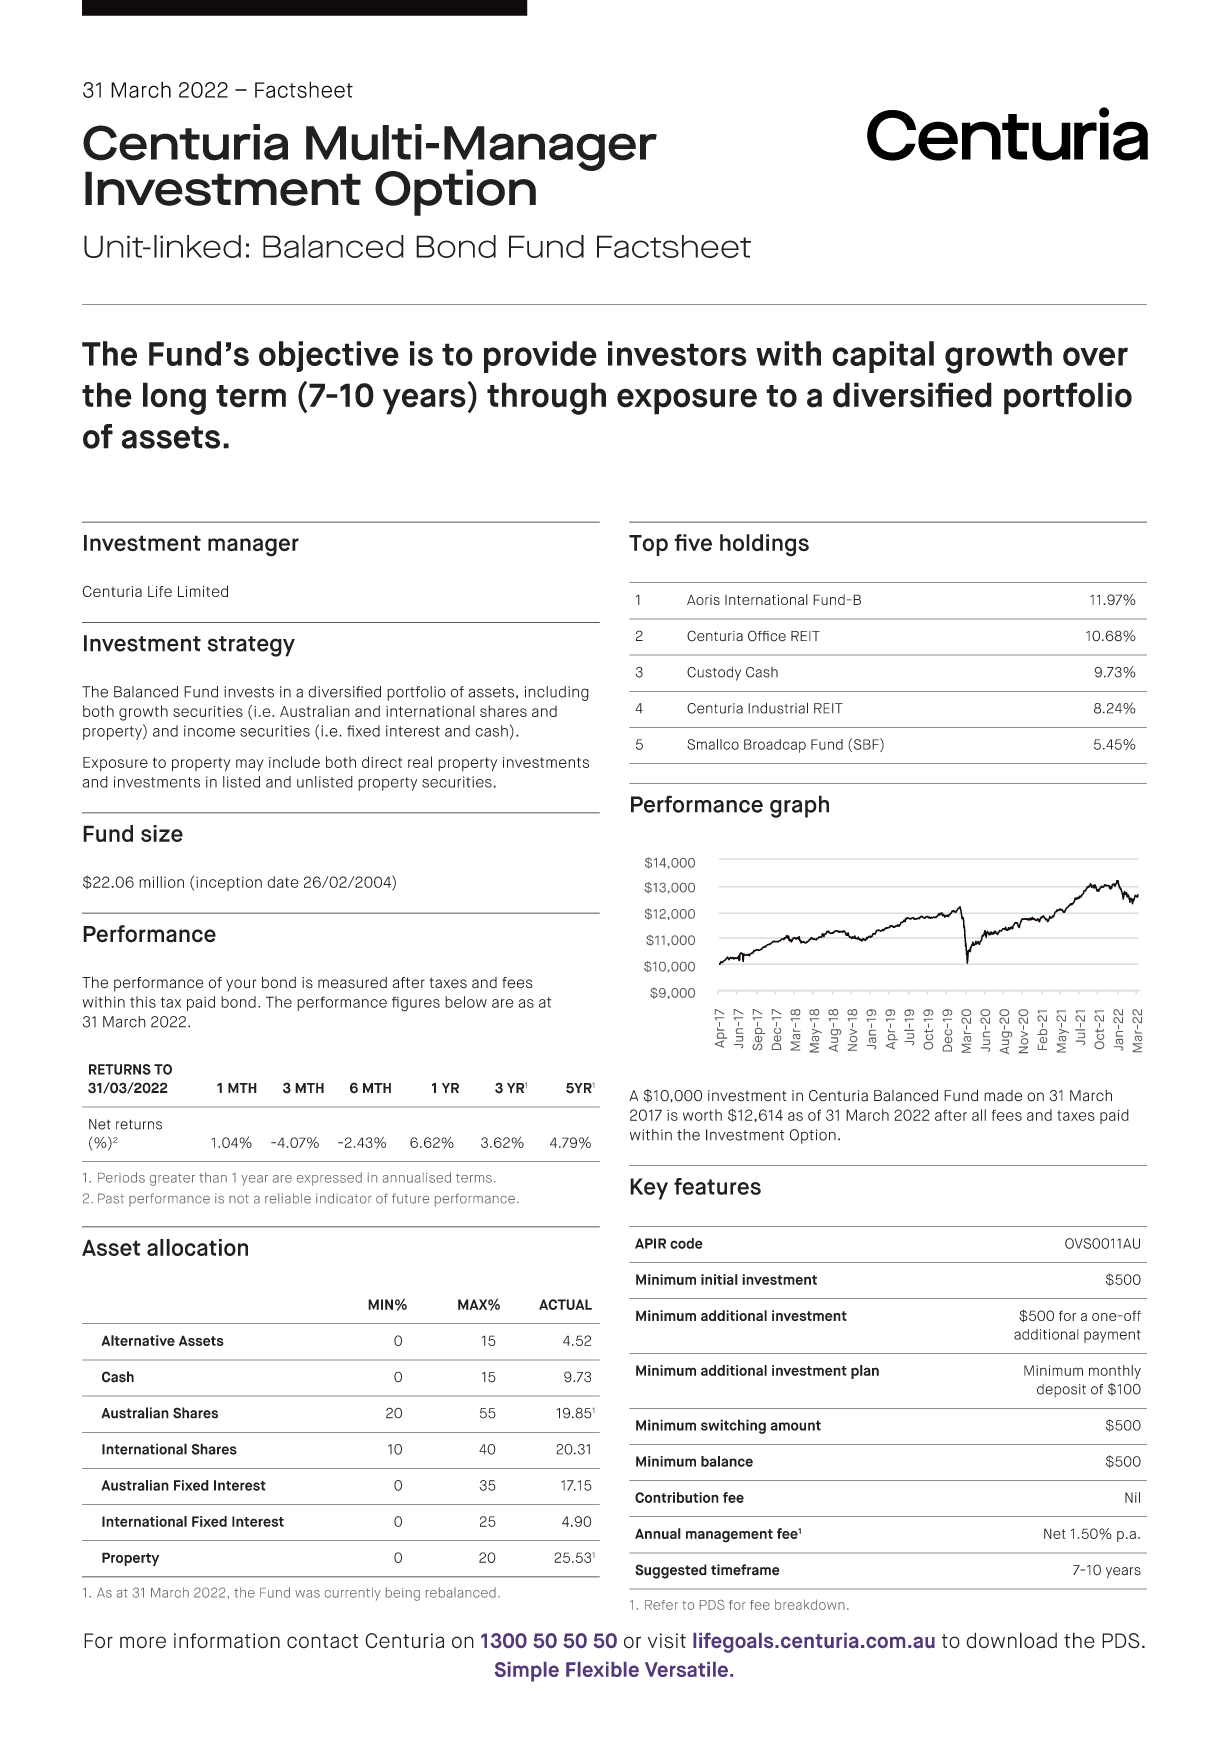  I want to click on through, so click(546, 398).
